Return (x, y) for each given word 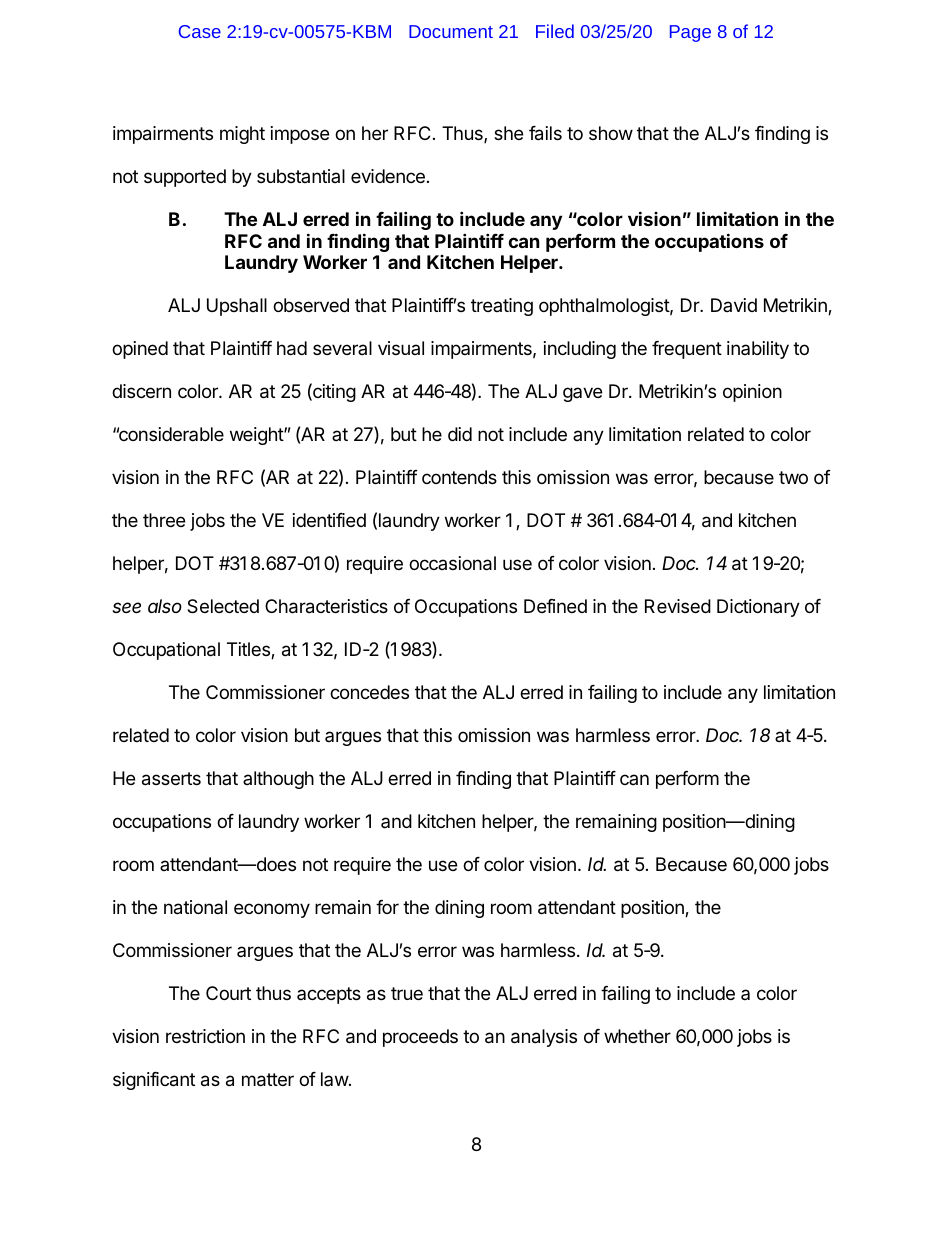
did (460, 434)
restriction (205, 1036)
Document (451, 31)
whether (637, 1036)
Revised (678, 606)
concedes (369, 692)
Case (200, 31)
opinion (752, 393)
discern (141, 391)
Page (690, 33)
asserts (171, 779)
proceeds (420, 1038)
